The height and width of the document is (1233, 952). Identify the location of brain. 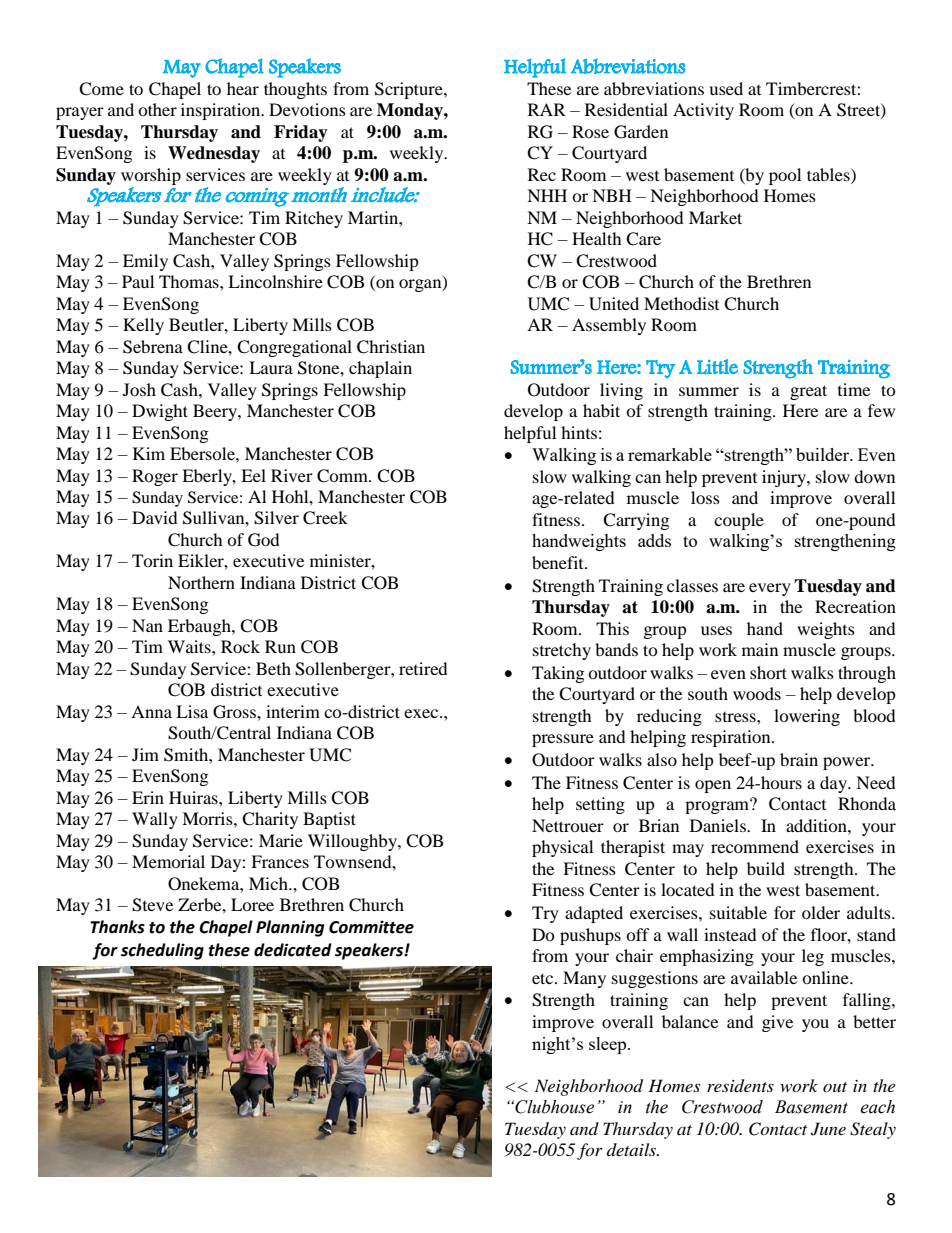
(799, 759).
